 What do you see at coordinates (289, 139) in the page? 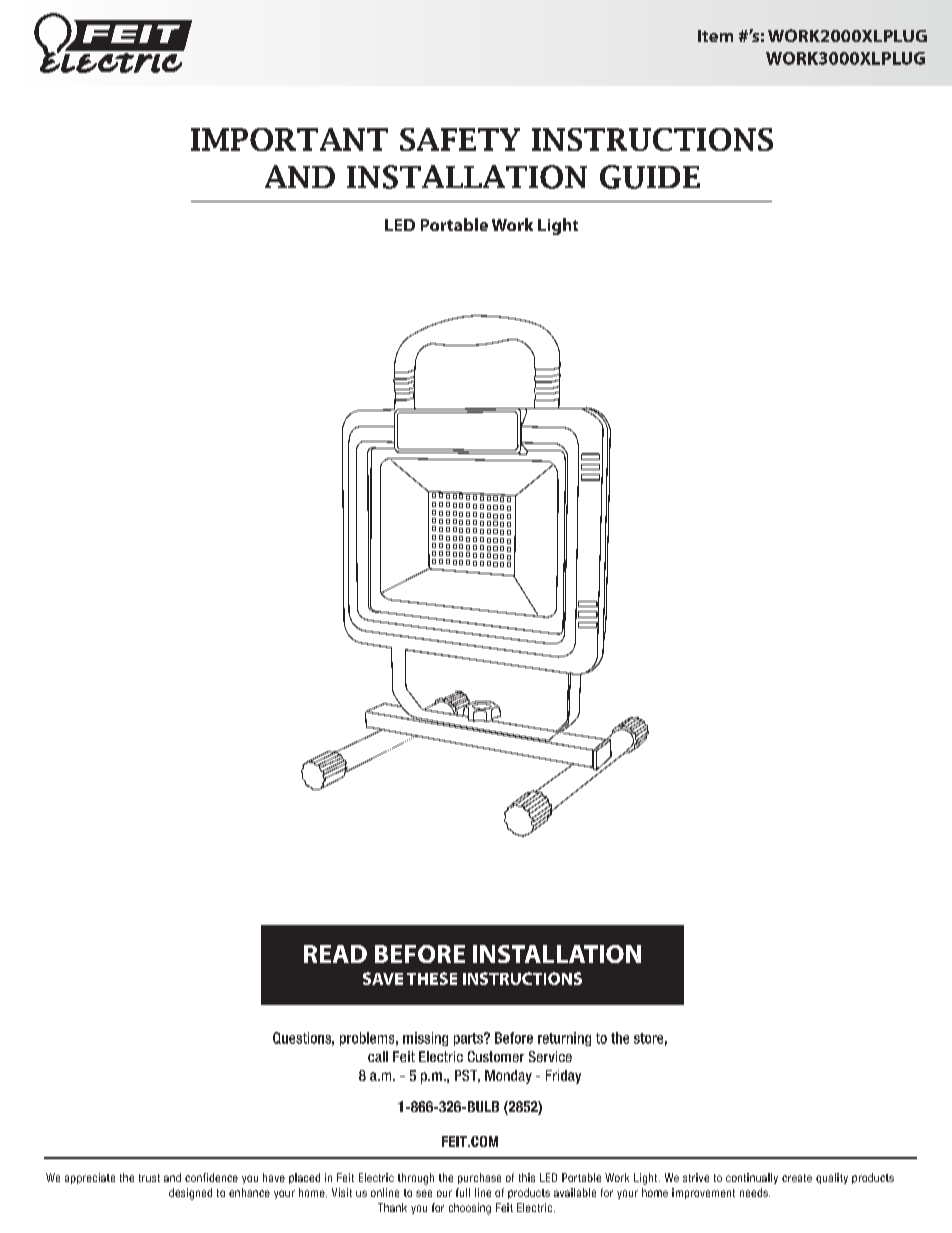
I see `IMPORTANT` at bounding box center [289, 139].
